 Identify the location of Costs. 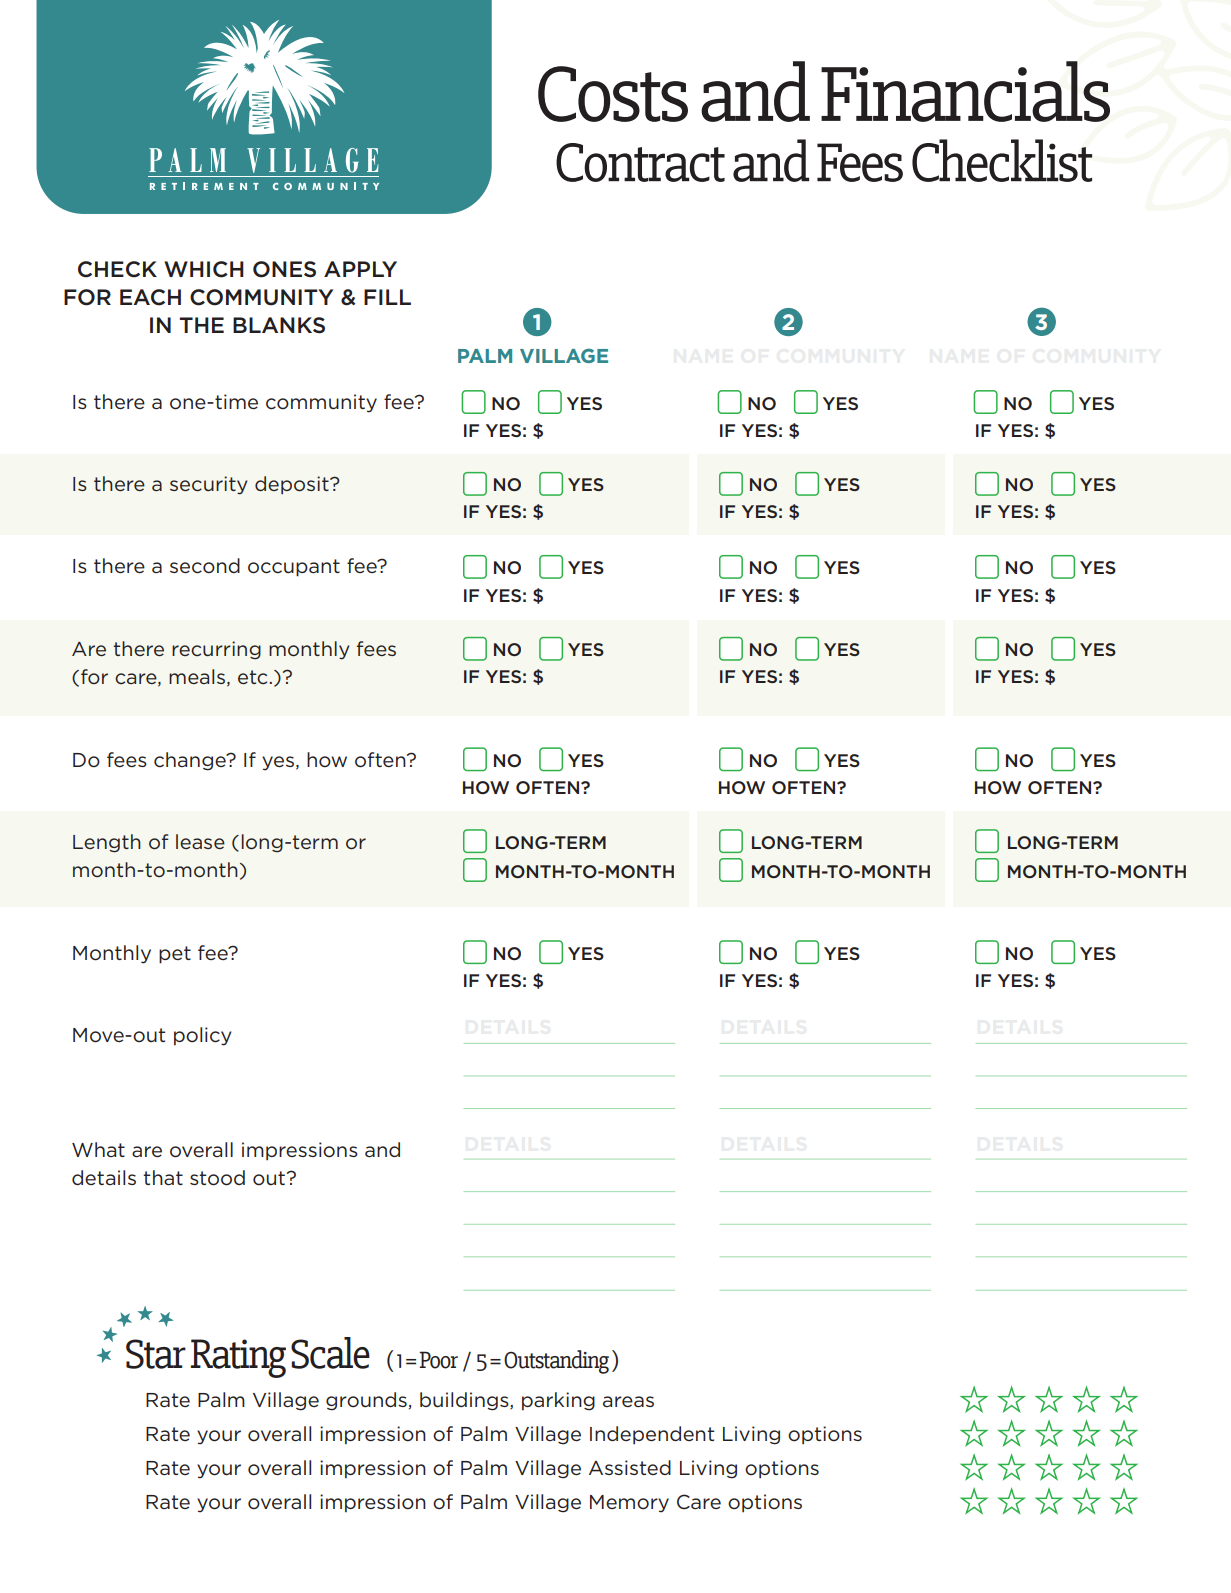
(613, 94).
